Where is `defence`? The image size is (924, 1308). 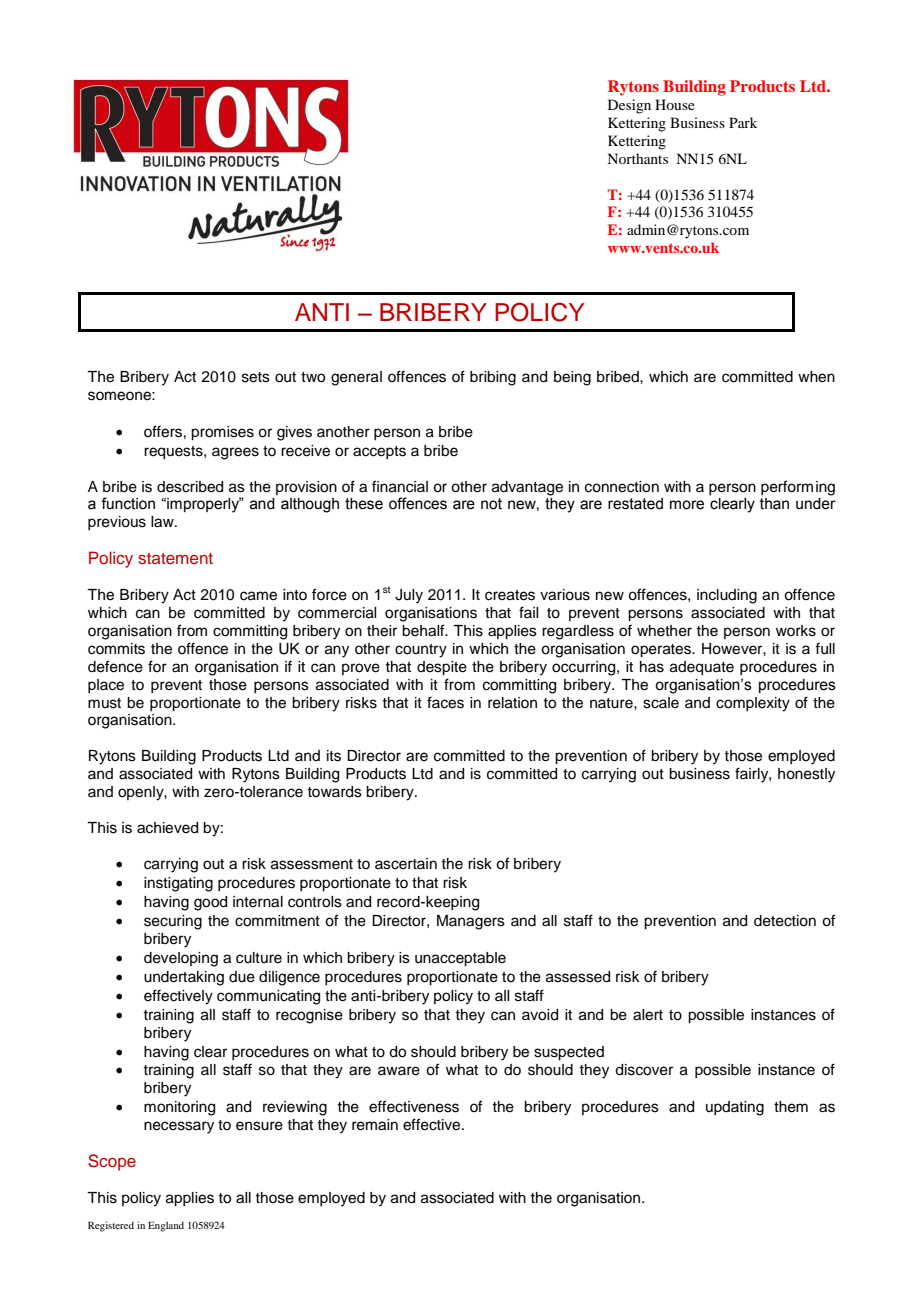 defence is located at coordinates (115, 666).
